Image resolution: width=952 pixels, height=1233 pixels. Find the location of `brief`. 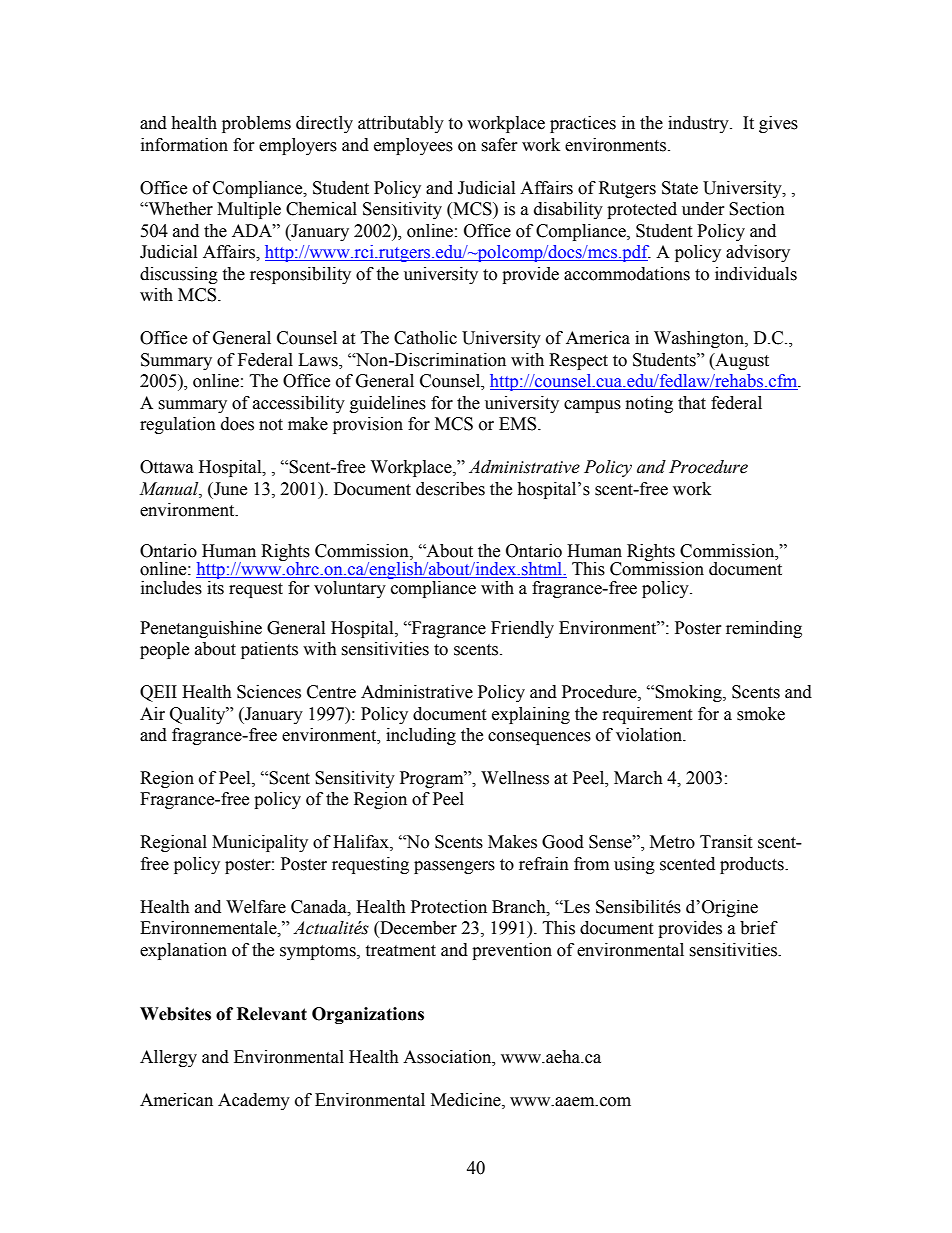

brief is located at coordinates (759, 928).
